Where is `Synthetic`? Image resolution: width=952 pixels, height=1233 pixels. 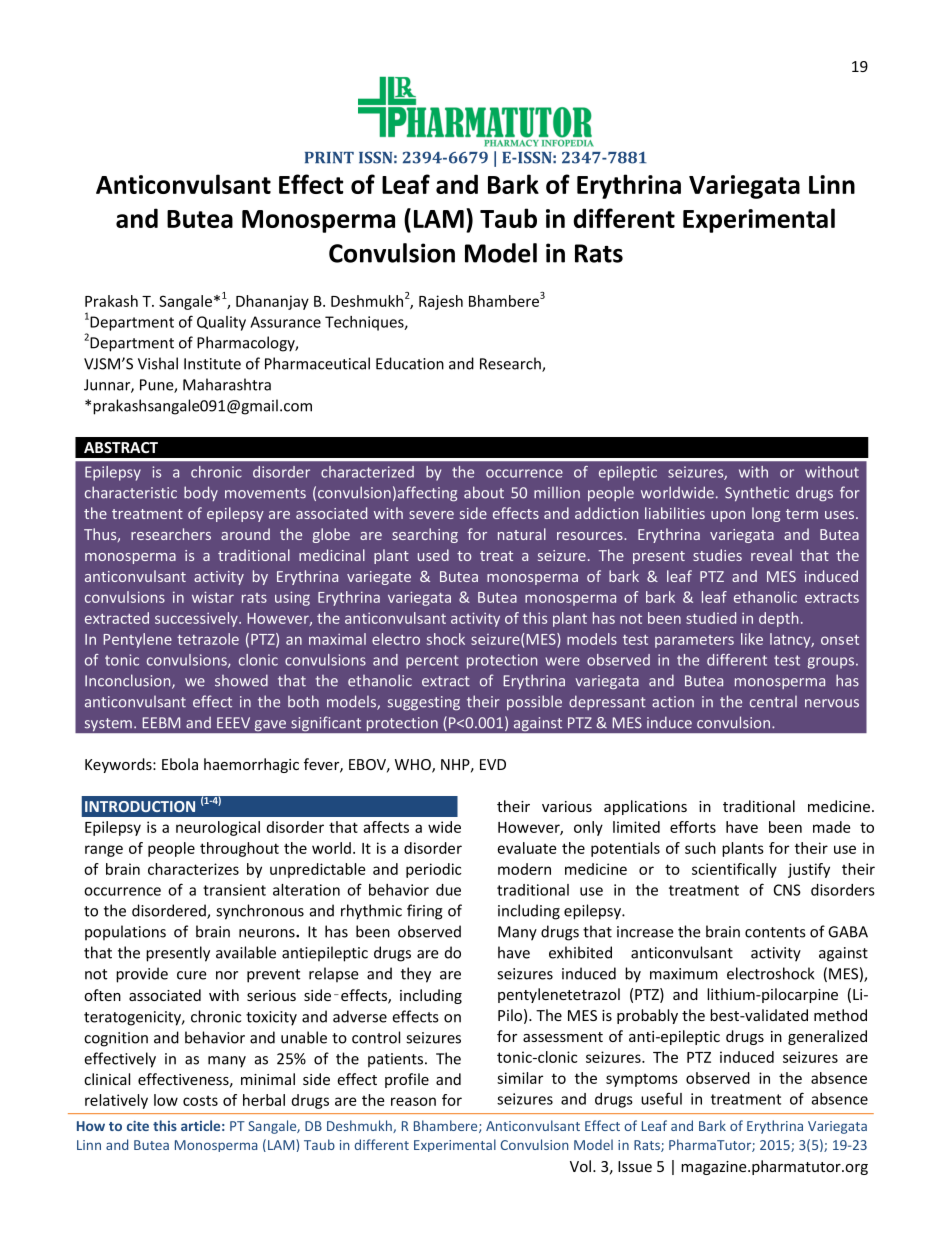
Synthetic is located at coordinates (757, 494).
